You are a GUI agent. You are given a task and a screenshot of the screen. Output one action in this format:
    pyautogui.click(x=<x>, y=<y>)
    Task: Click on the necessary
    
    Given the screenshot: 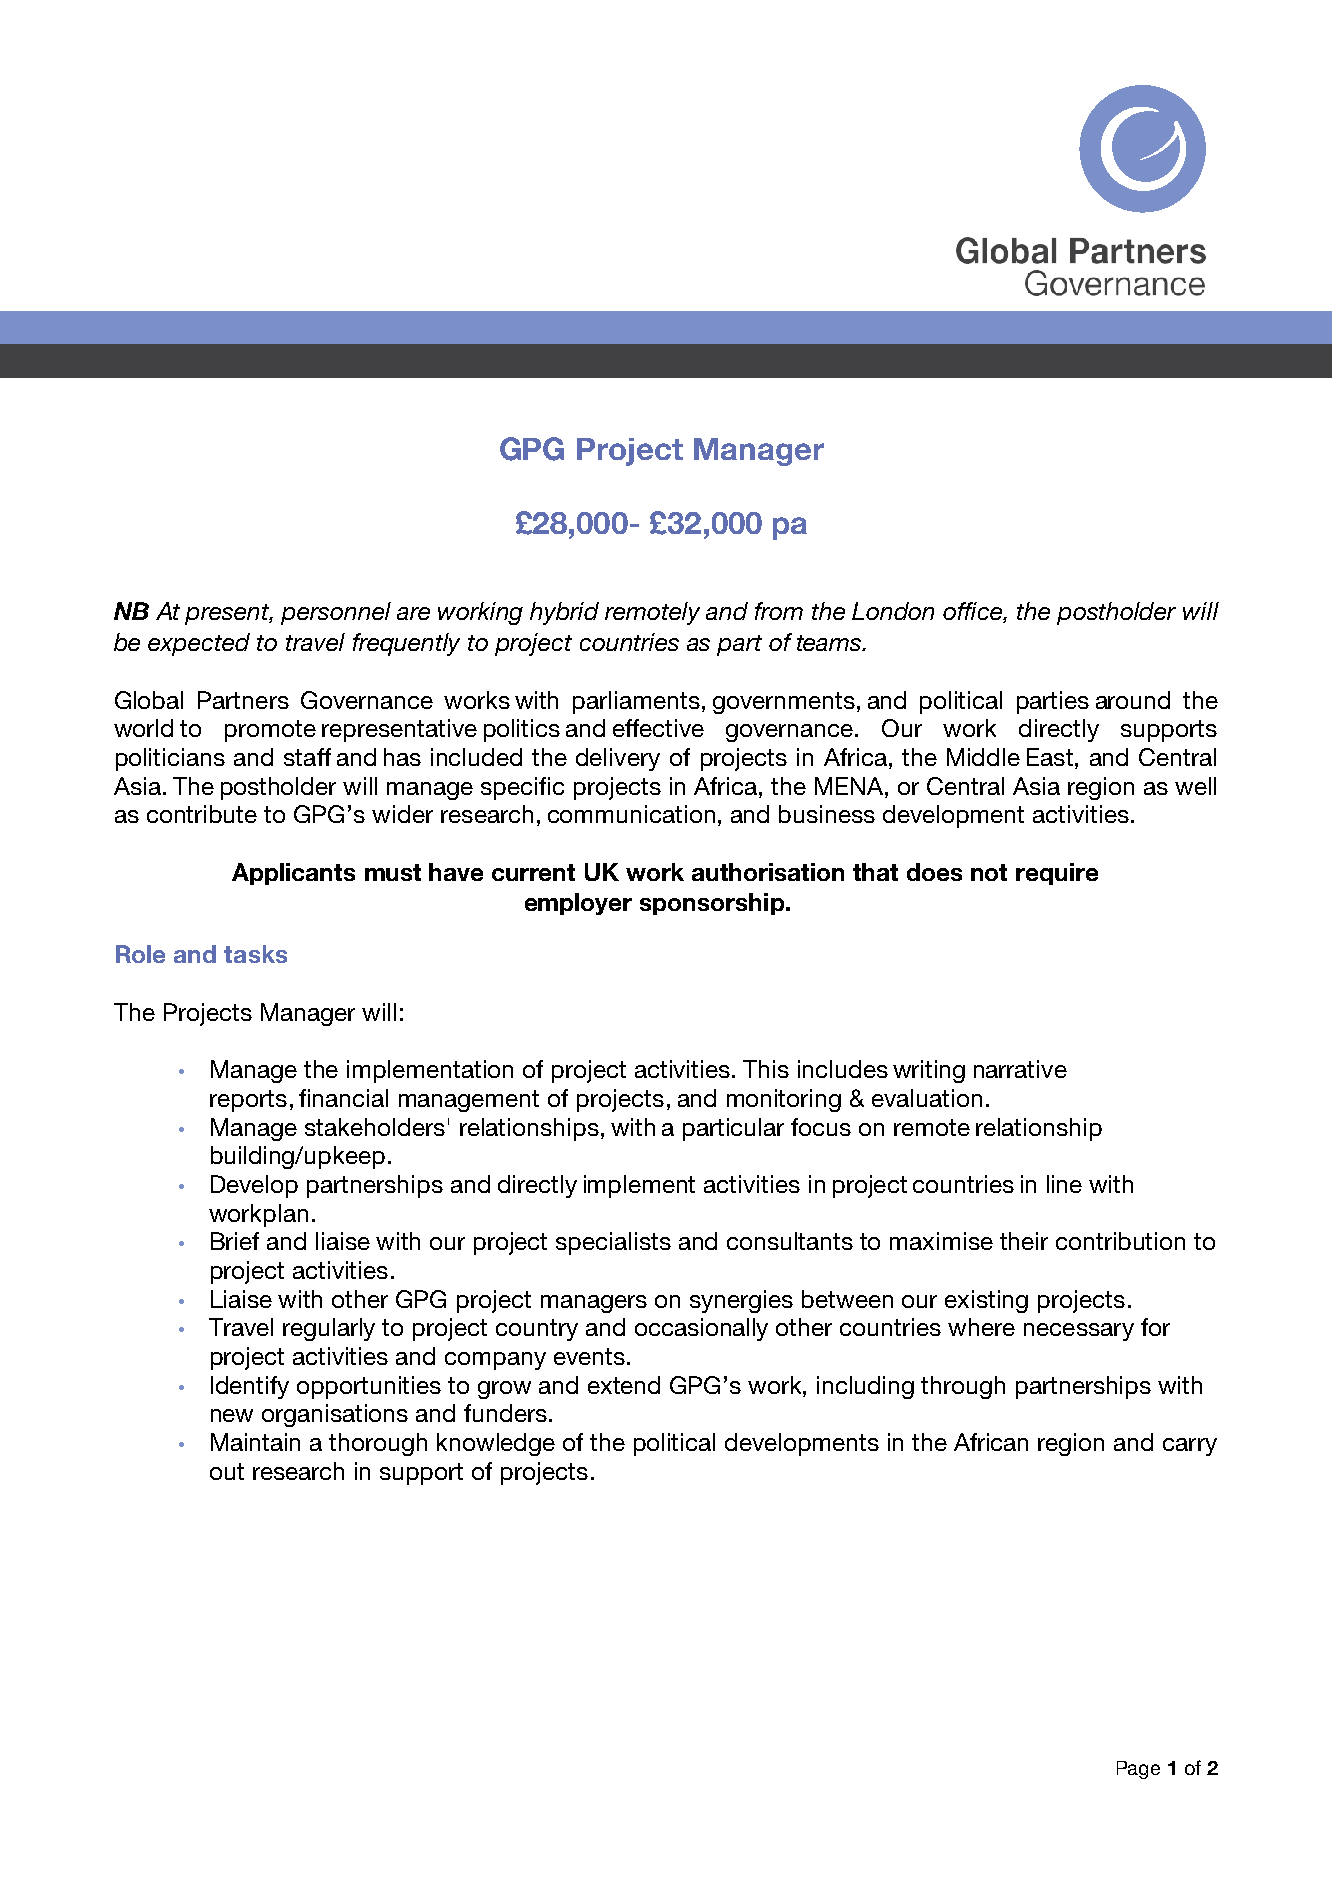 What is the action you would take?
    pyautogui.click(x=1079, y=1332)
